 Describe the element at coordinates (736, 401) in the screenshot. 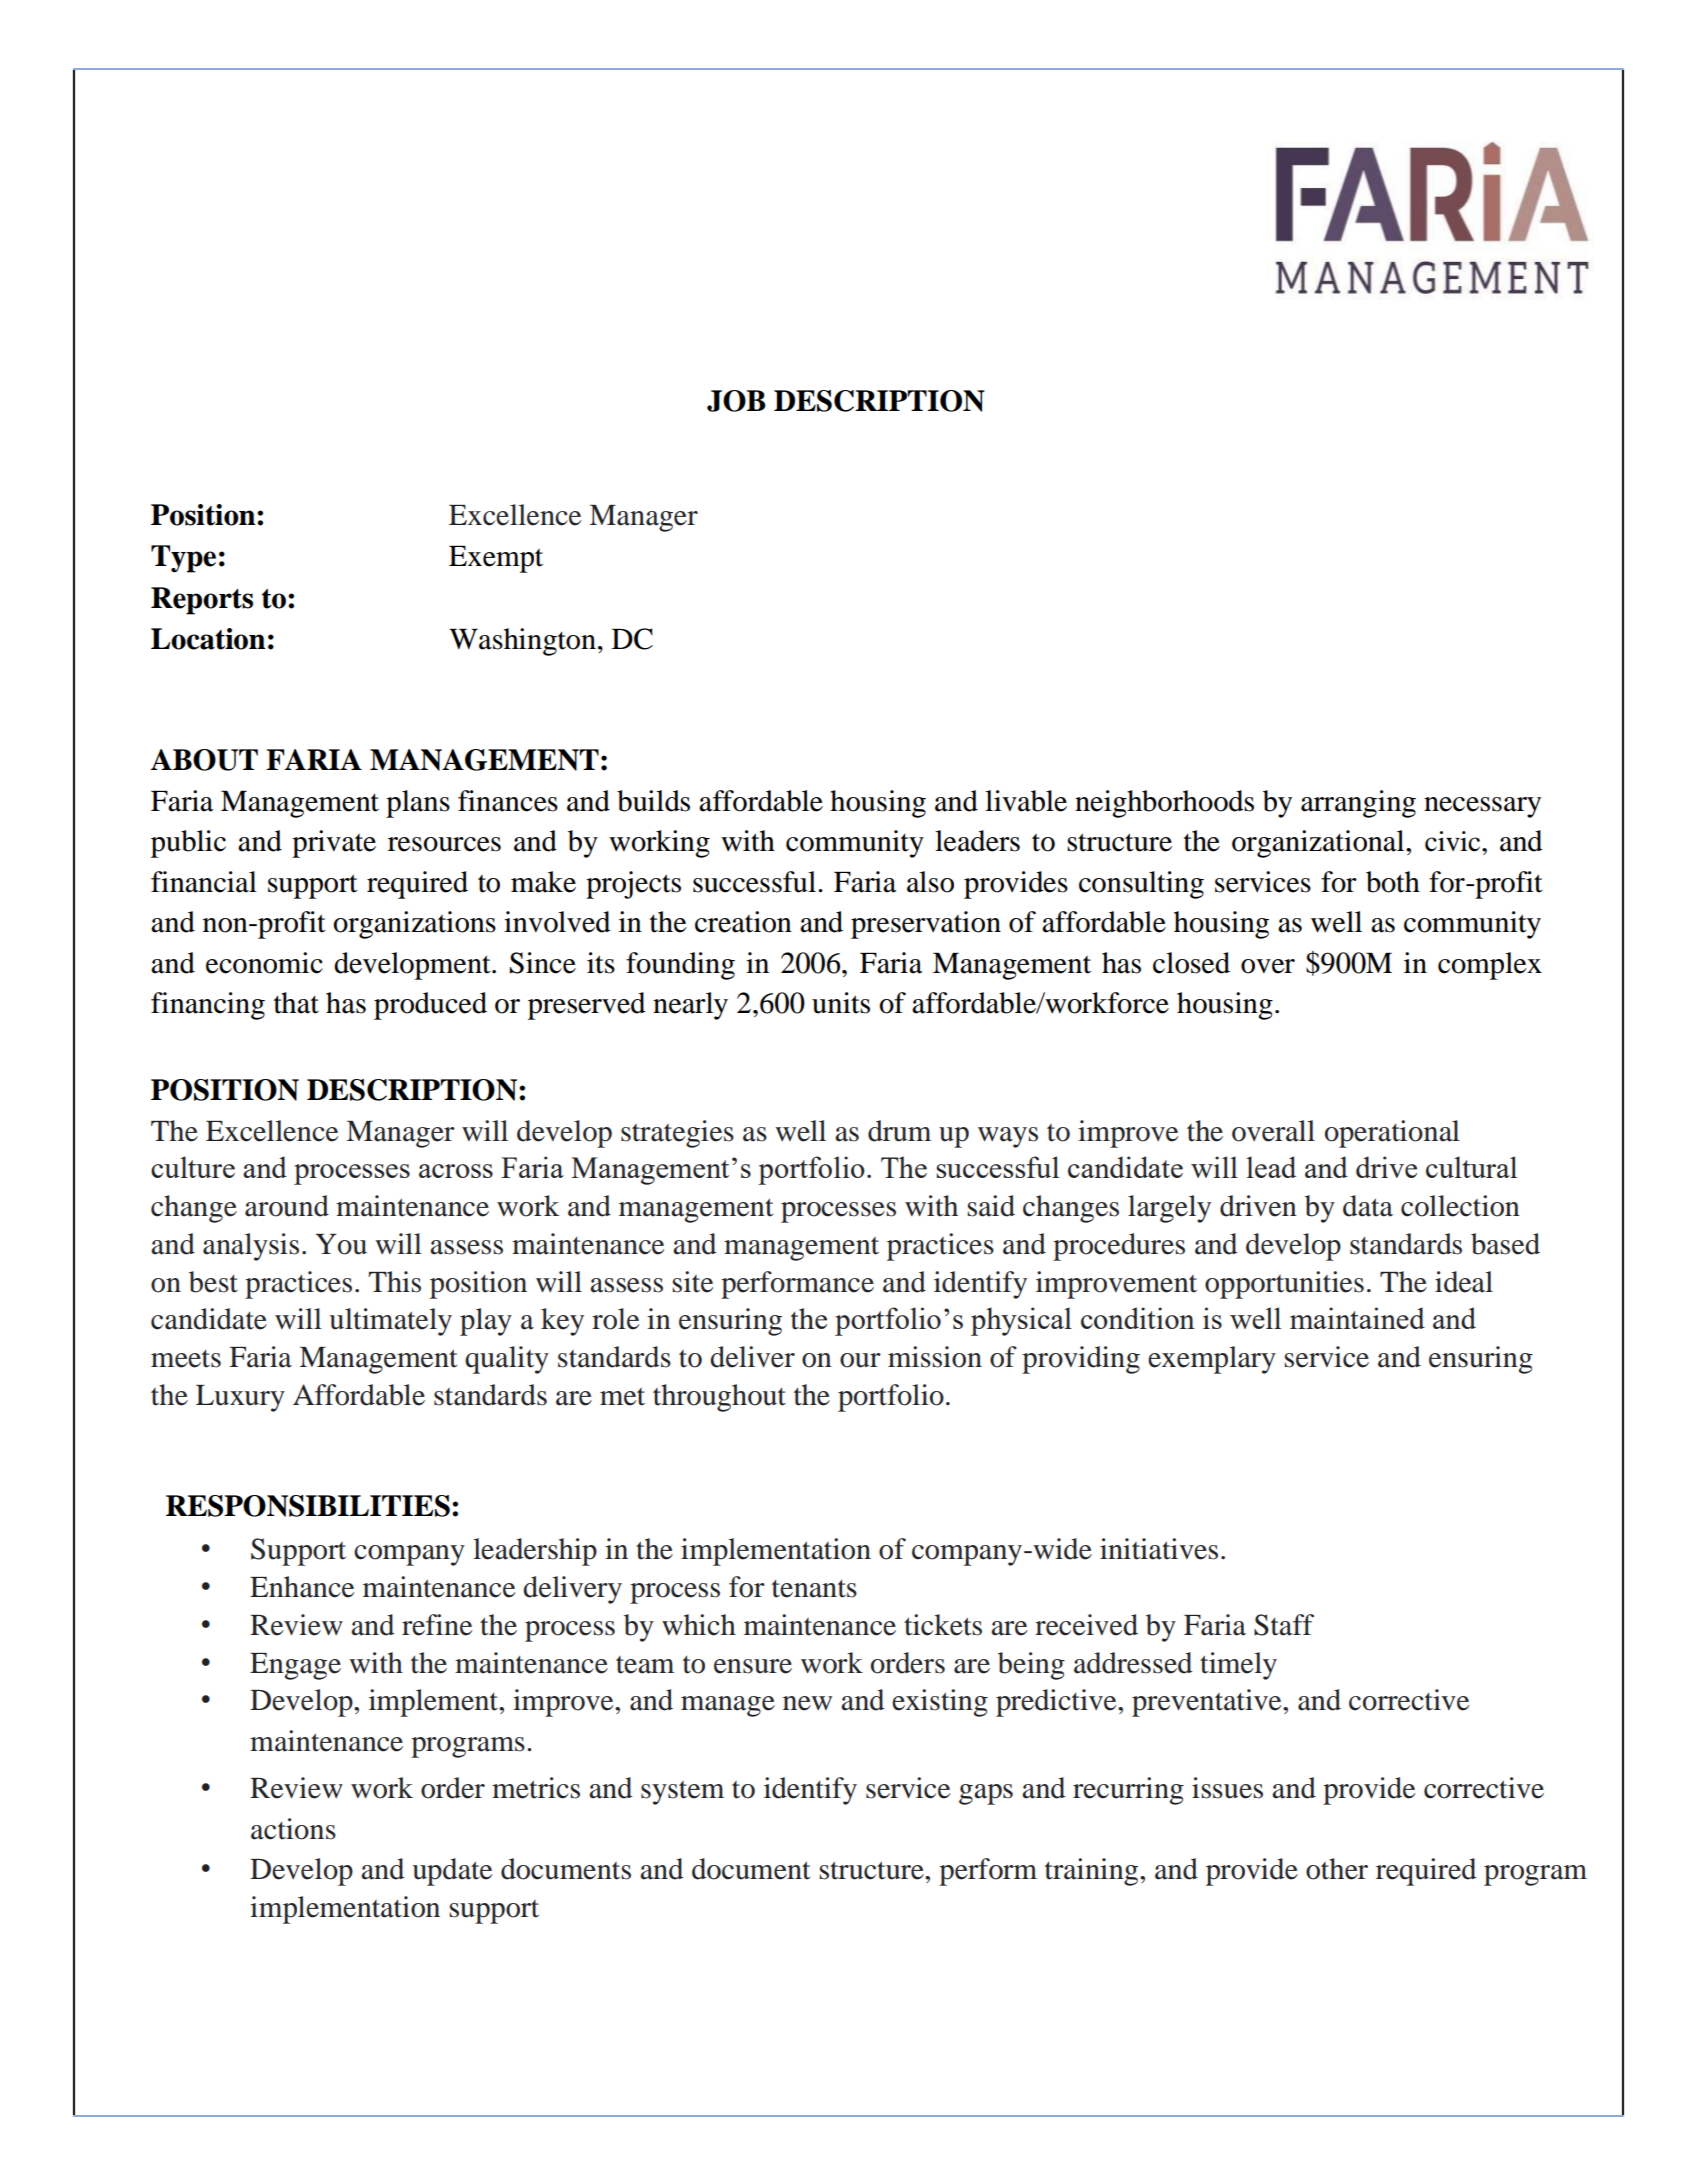

I see `JOB` at that location.
